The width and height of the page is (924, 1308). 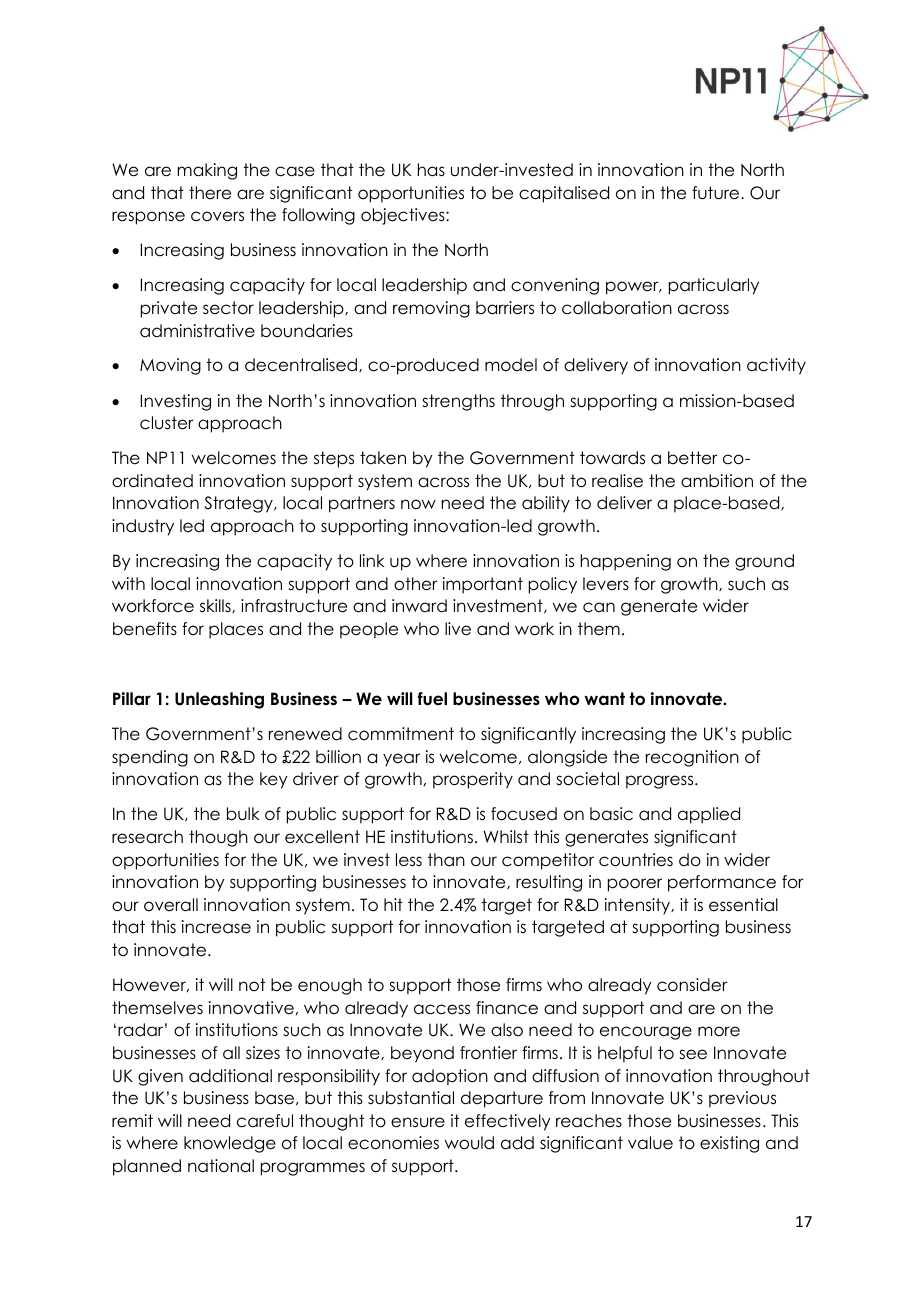 I want to click on existing, so click(x=729, y=1144).
